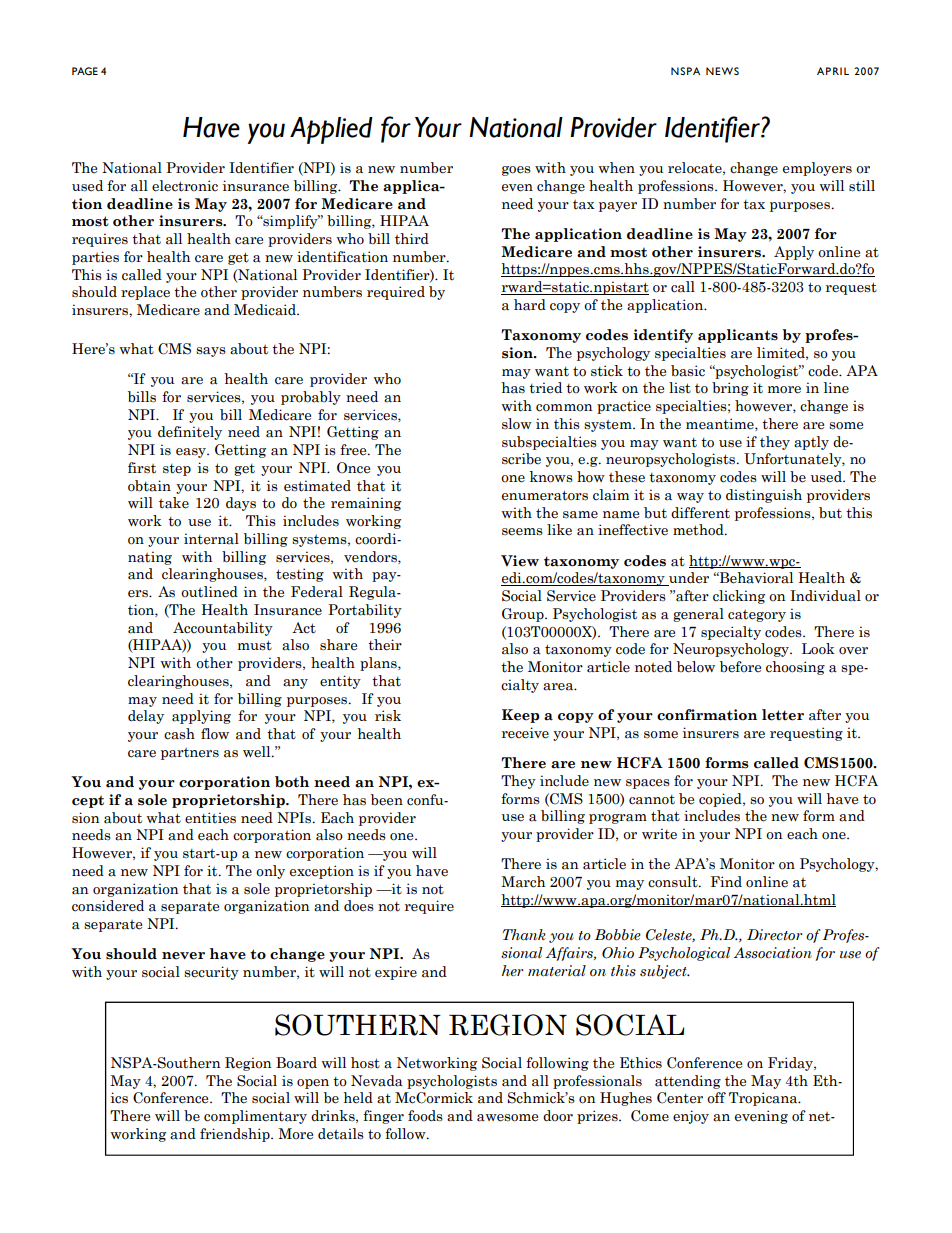 Image resolution: width=952 pixels, height=1233 pixels. What do you see at coordinates (516, 171) in the page?
I see `goes` at bounding box center [516, 171].
